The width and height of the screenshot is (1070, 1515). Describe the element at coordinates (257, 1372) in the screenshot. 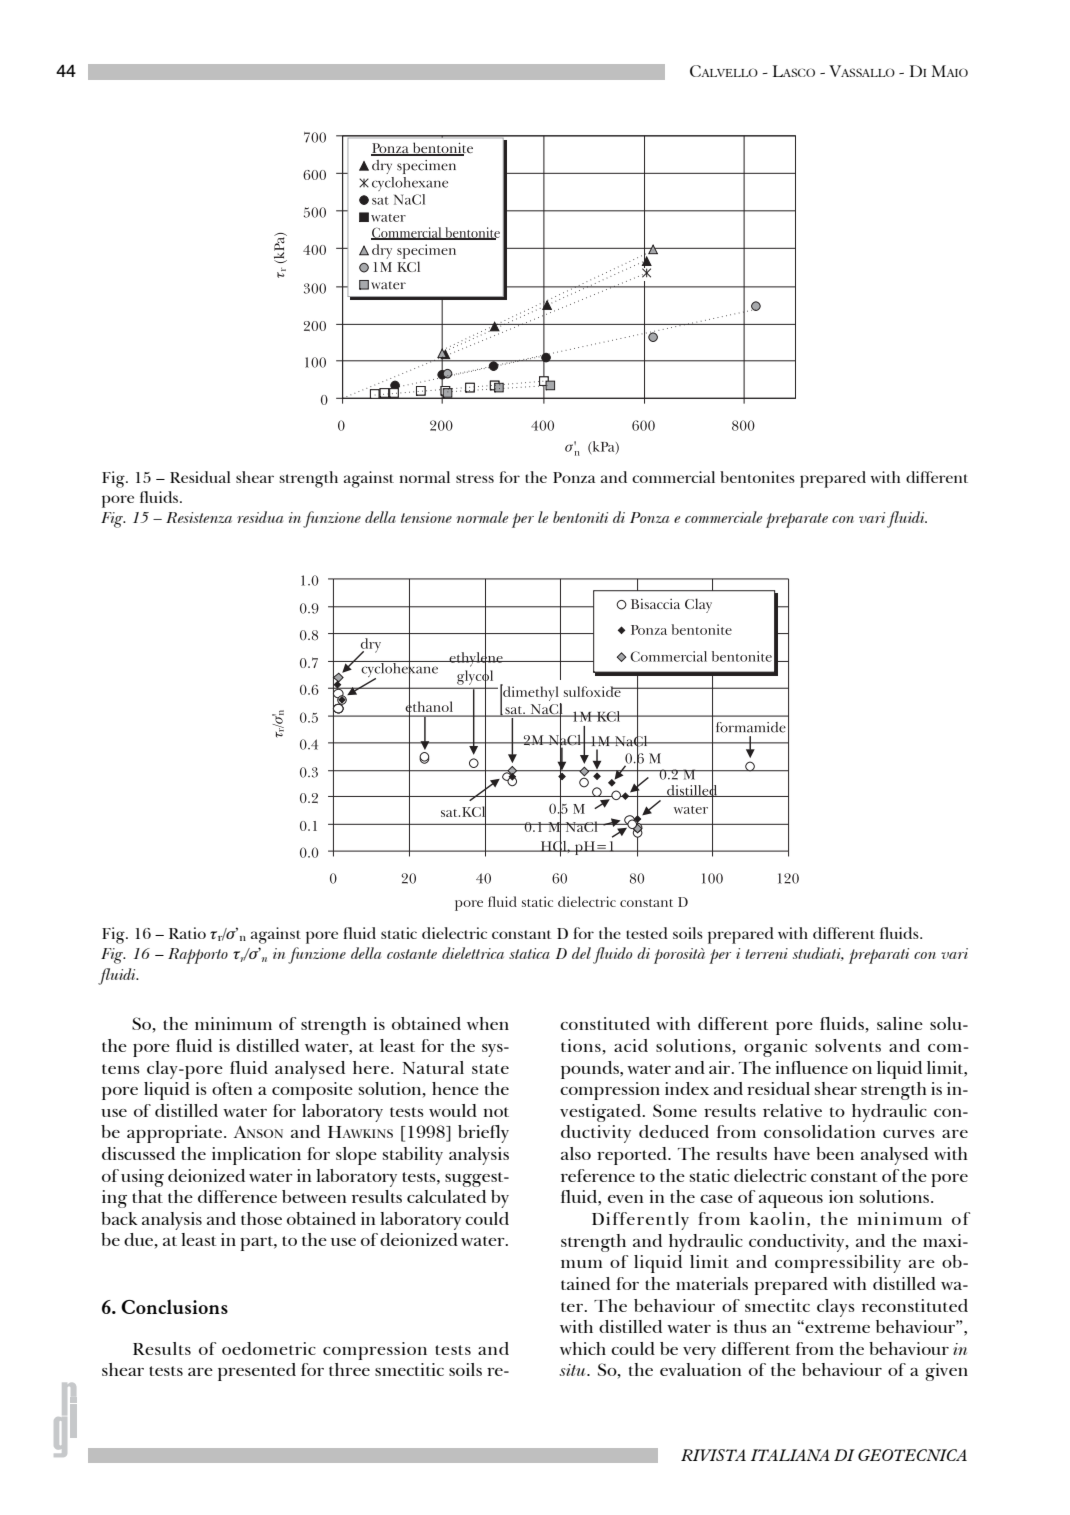

I see `presented` at that location.
